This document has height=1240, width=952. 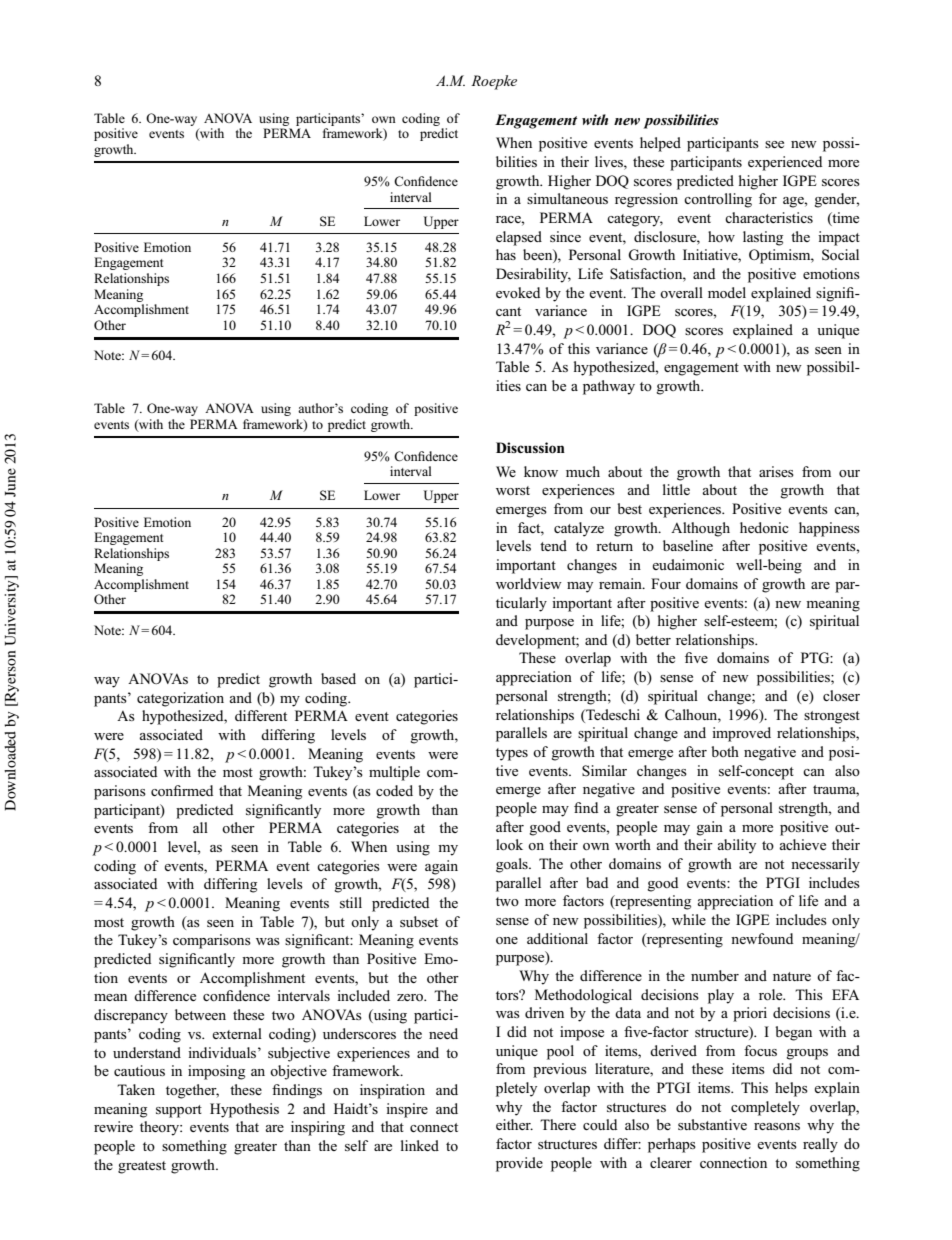 I want to click on based, so click(x=338, y=678).
